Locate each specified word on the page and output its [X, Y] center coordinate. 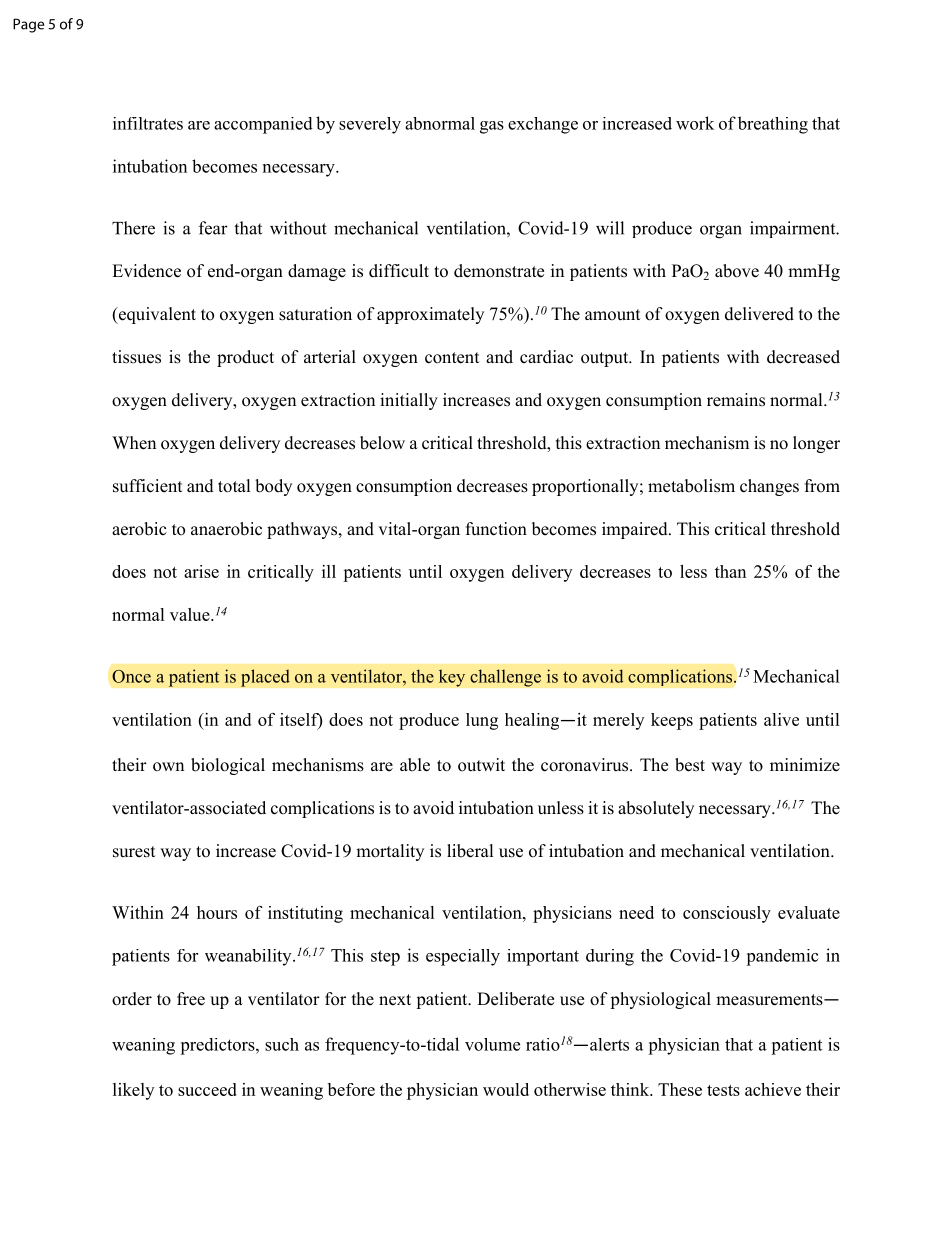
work [695, 123]
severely [370, 125]
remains [736, 400]
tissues [136, 357]
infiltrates [148, 123]
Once [131, 676]
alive [781, 719]
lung [482, 721]
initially [409, 401]
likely [133, 1091]
